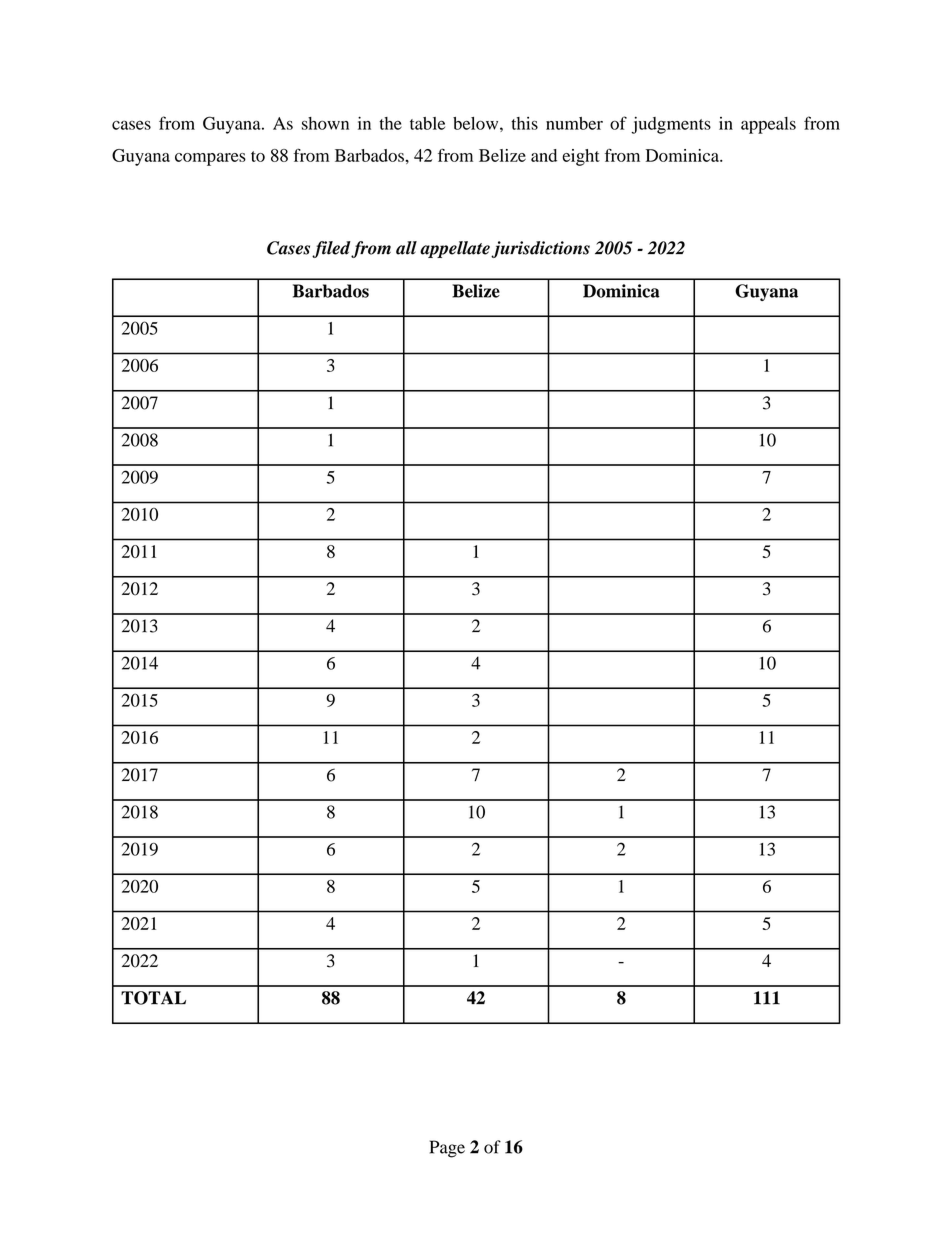  I want to click on Page, so click(447, 1149).
